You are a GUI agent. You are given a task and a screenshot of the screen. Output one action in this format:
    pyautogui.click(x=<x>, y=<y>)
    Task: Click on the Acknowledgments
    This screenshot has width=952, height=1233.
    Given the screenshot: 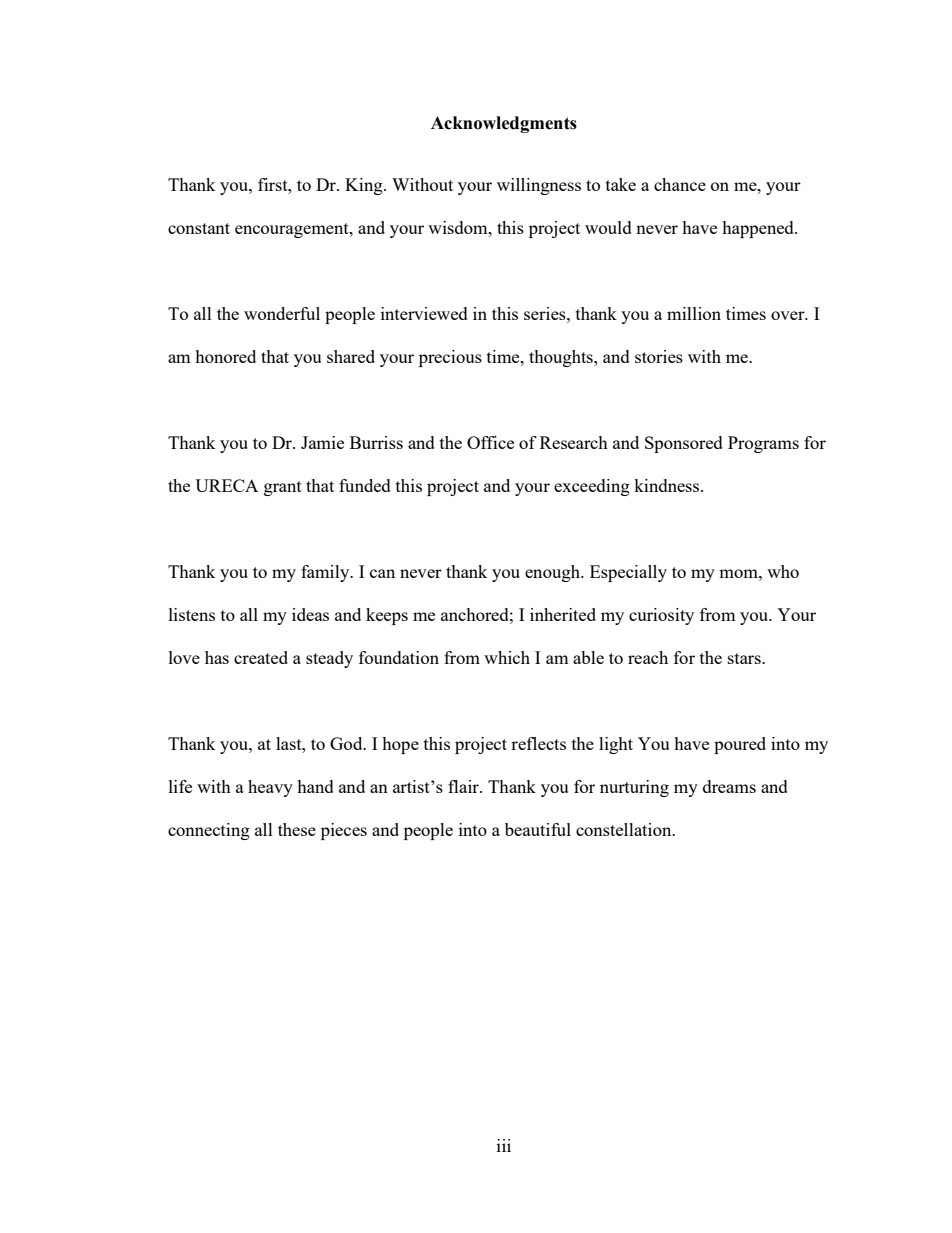 What is the action you would take?
    pyautogui.click(x=504, y=124)
